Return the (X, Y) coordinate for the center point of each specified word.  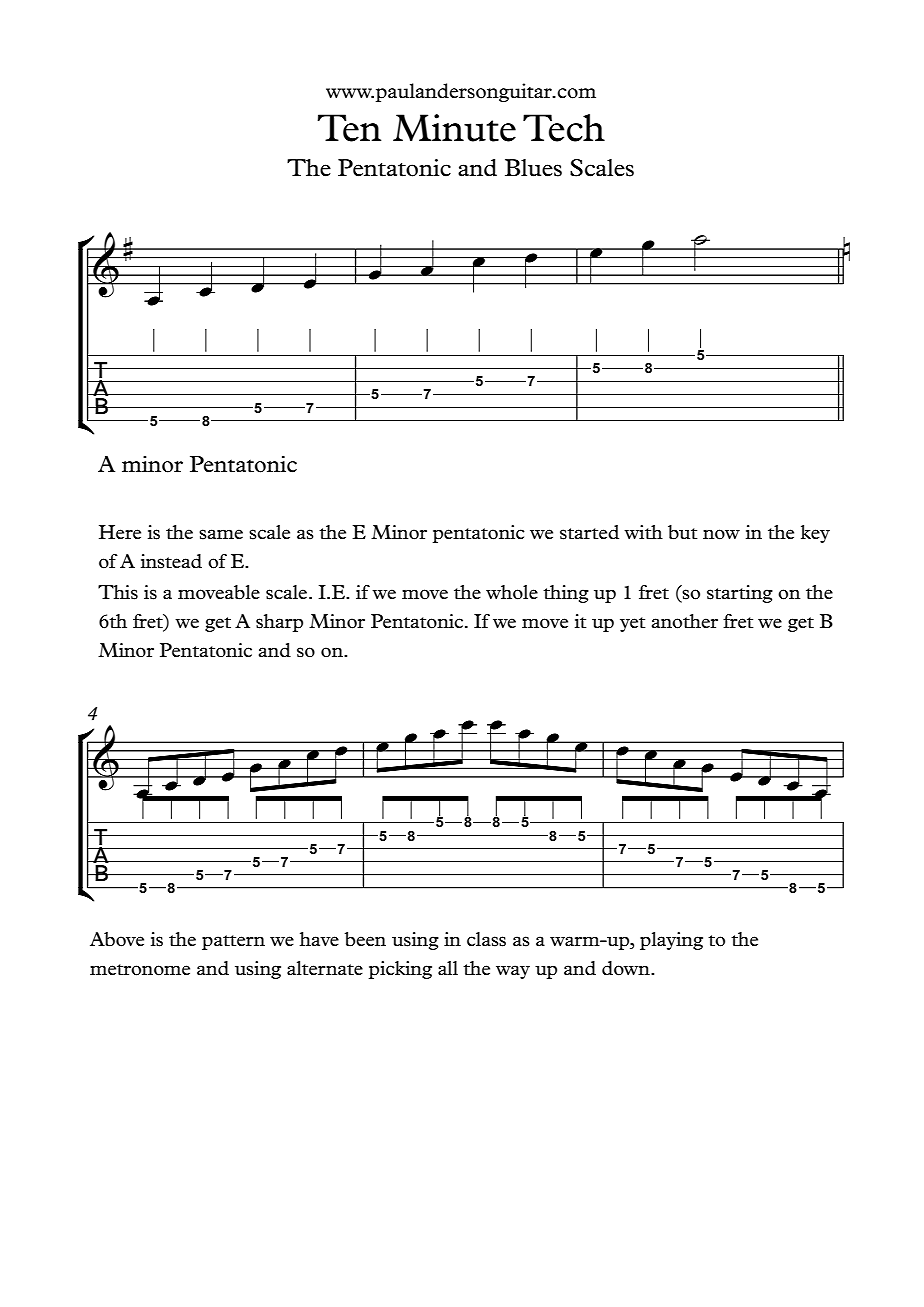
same (221, 534)
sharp (279, 623)
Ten (349, 128)
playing (671, 941)
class (486, 939)
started (589, 532)
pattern (233, 942)
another (685, 621)
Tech (564, 128)
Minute (454, 128)
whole (512, 592)
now (721, 534)
